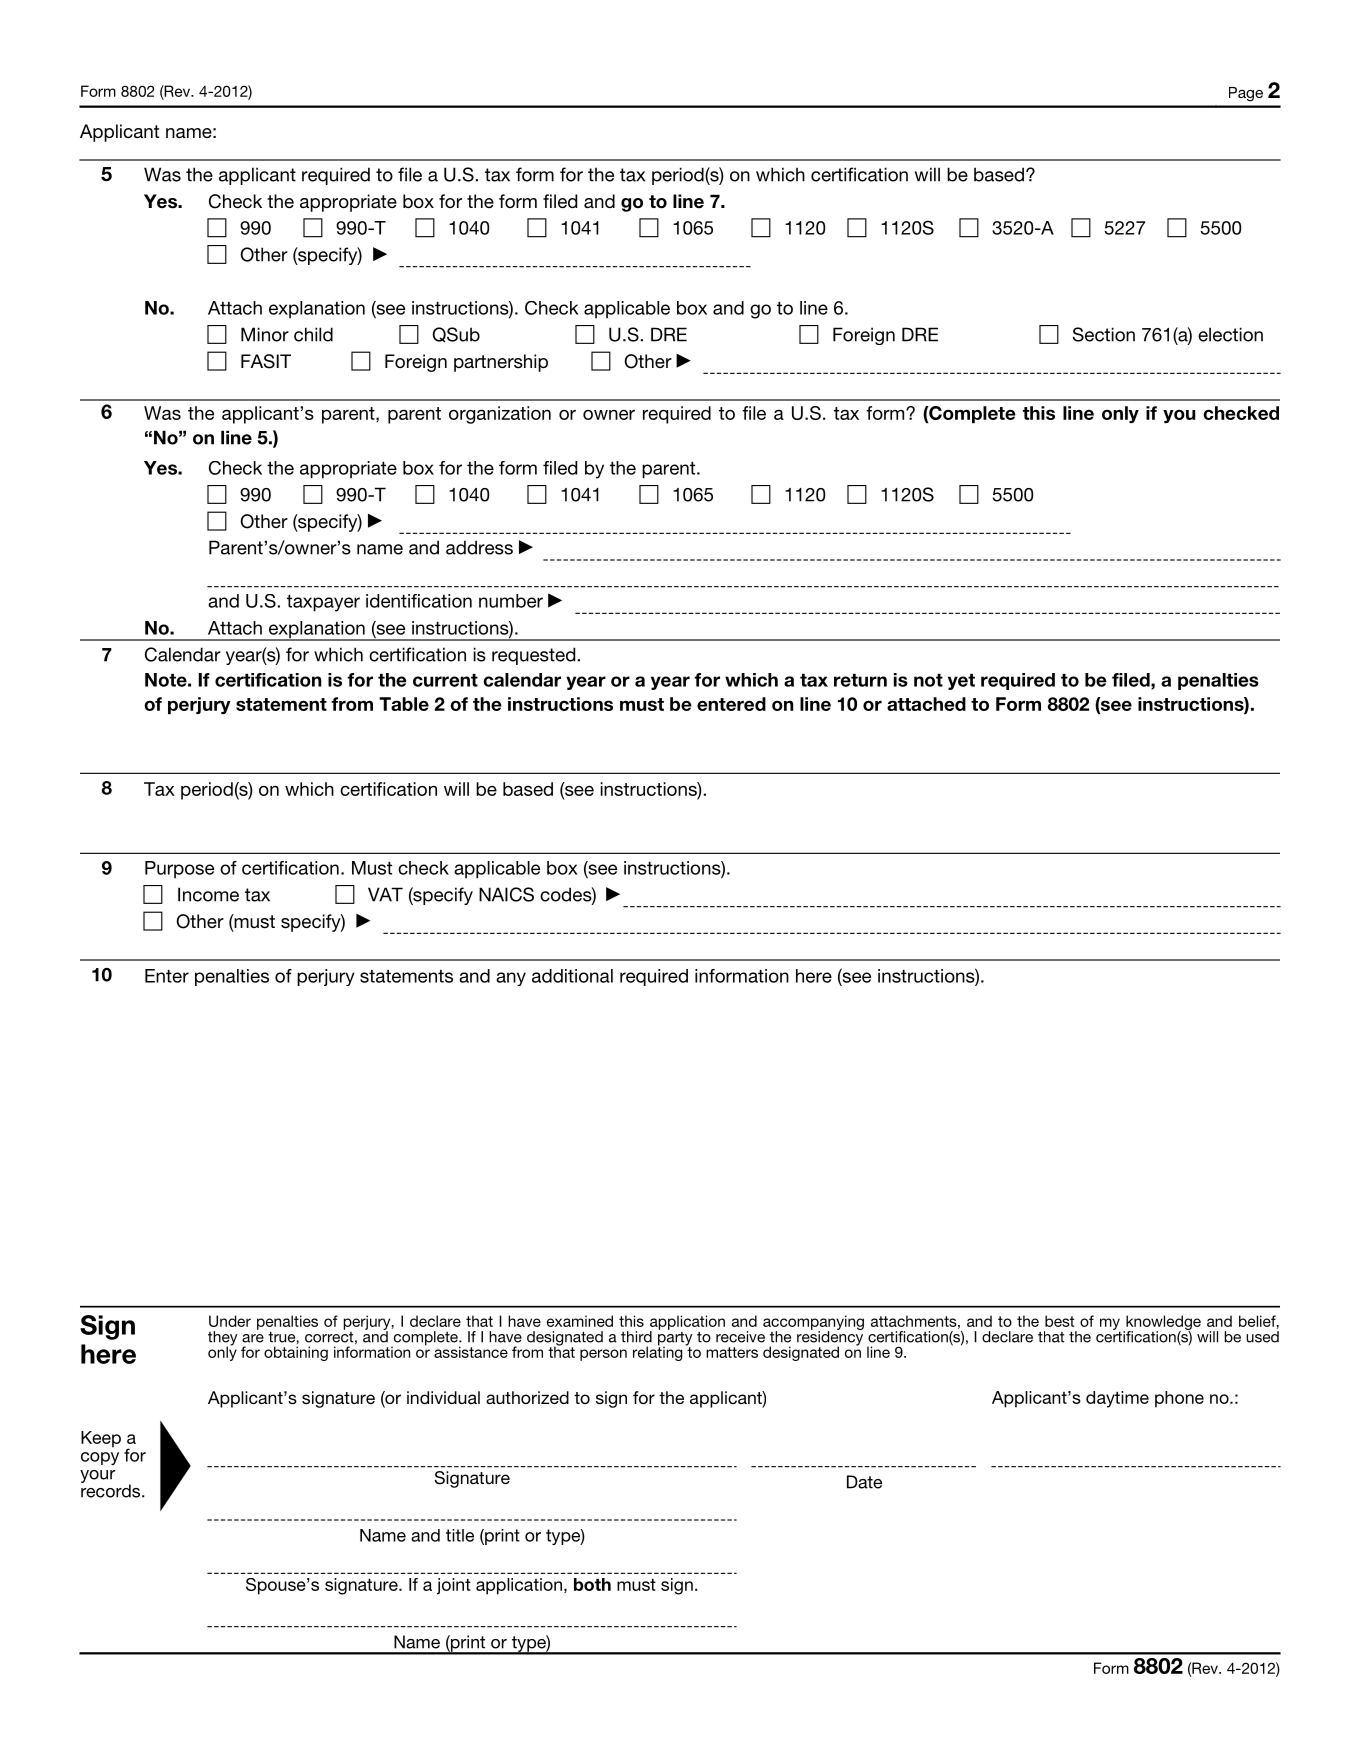 This document has height=1760, width=1360. Describe the element at coordinates (1246, 94) in the document. I see `Page` at that location.
